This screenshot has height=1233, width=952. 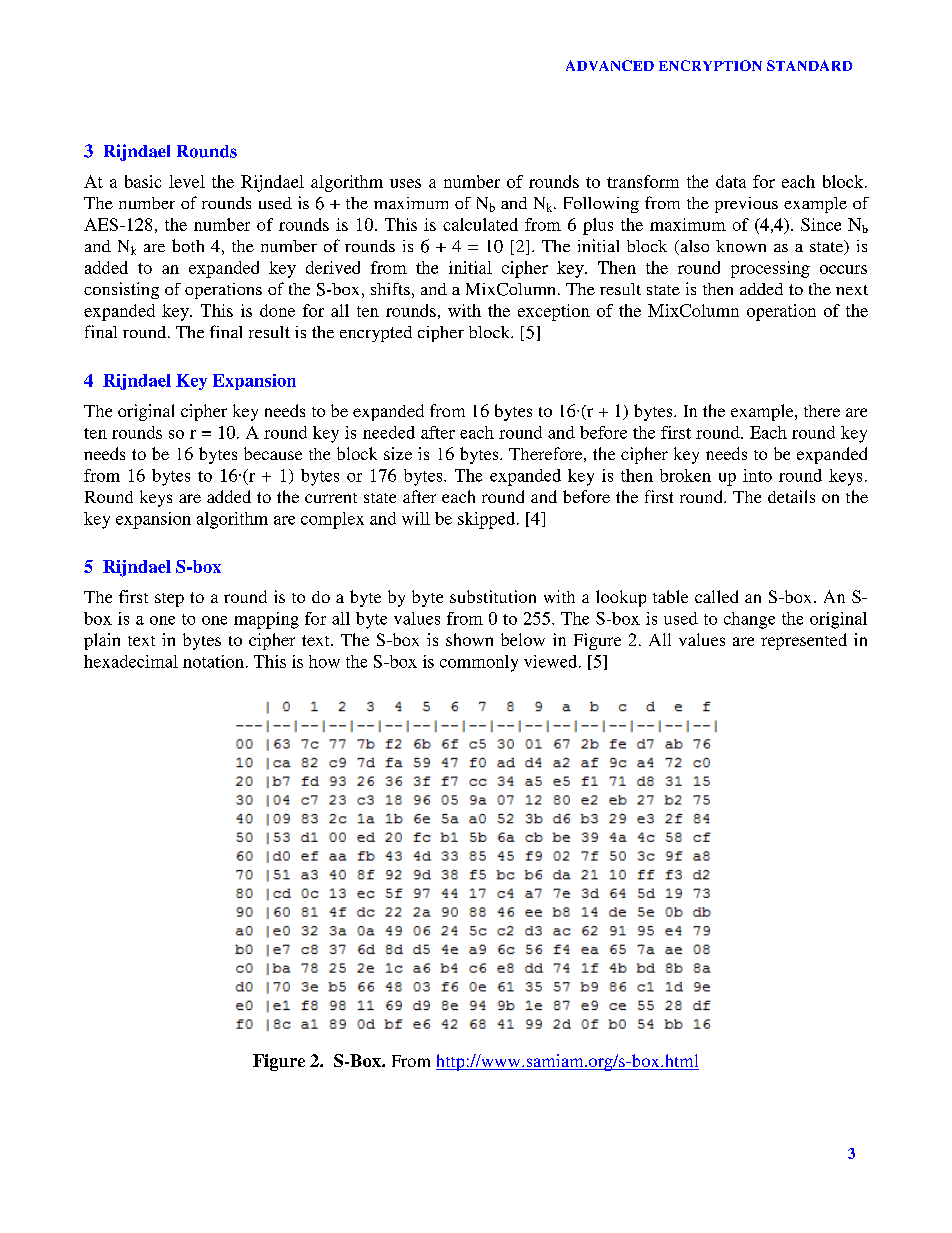 What do you see at coordinates (187, 181) in the screenshot?
I see `level` at bounding box center [187, 181].
